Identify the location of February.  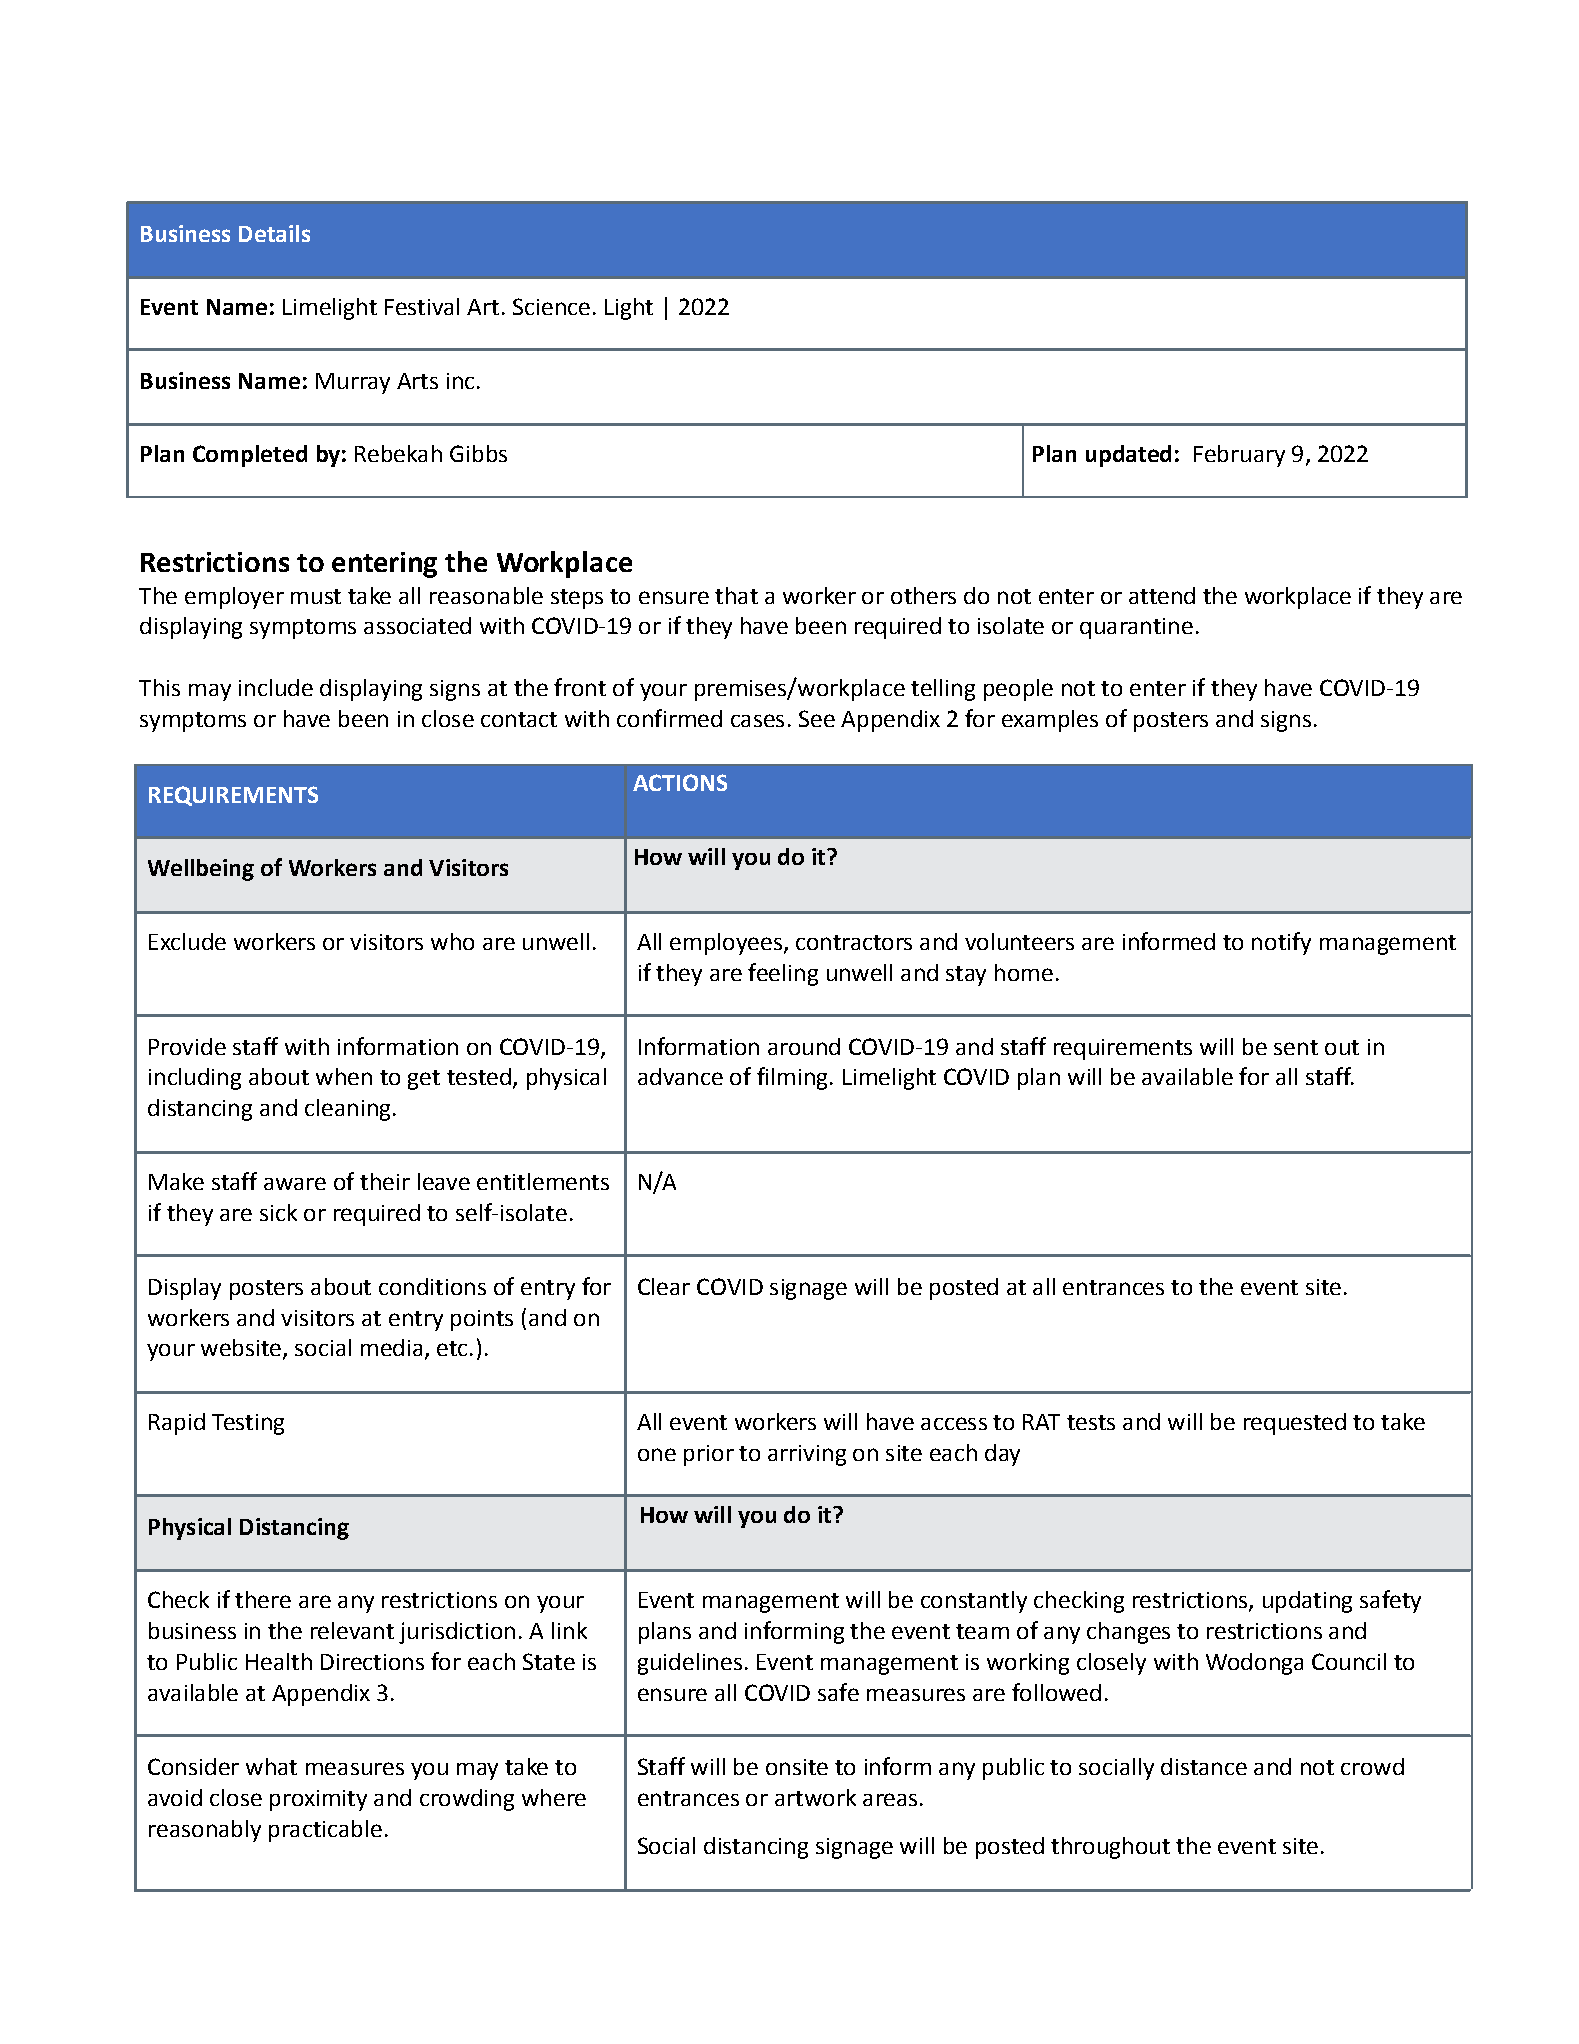
(1239, 456).
